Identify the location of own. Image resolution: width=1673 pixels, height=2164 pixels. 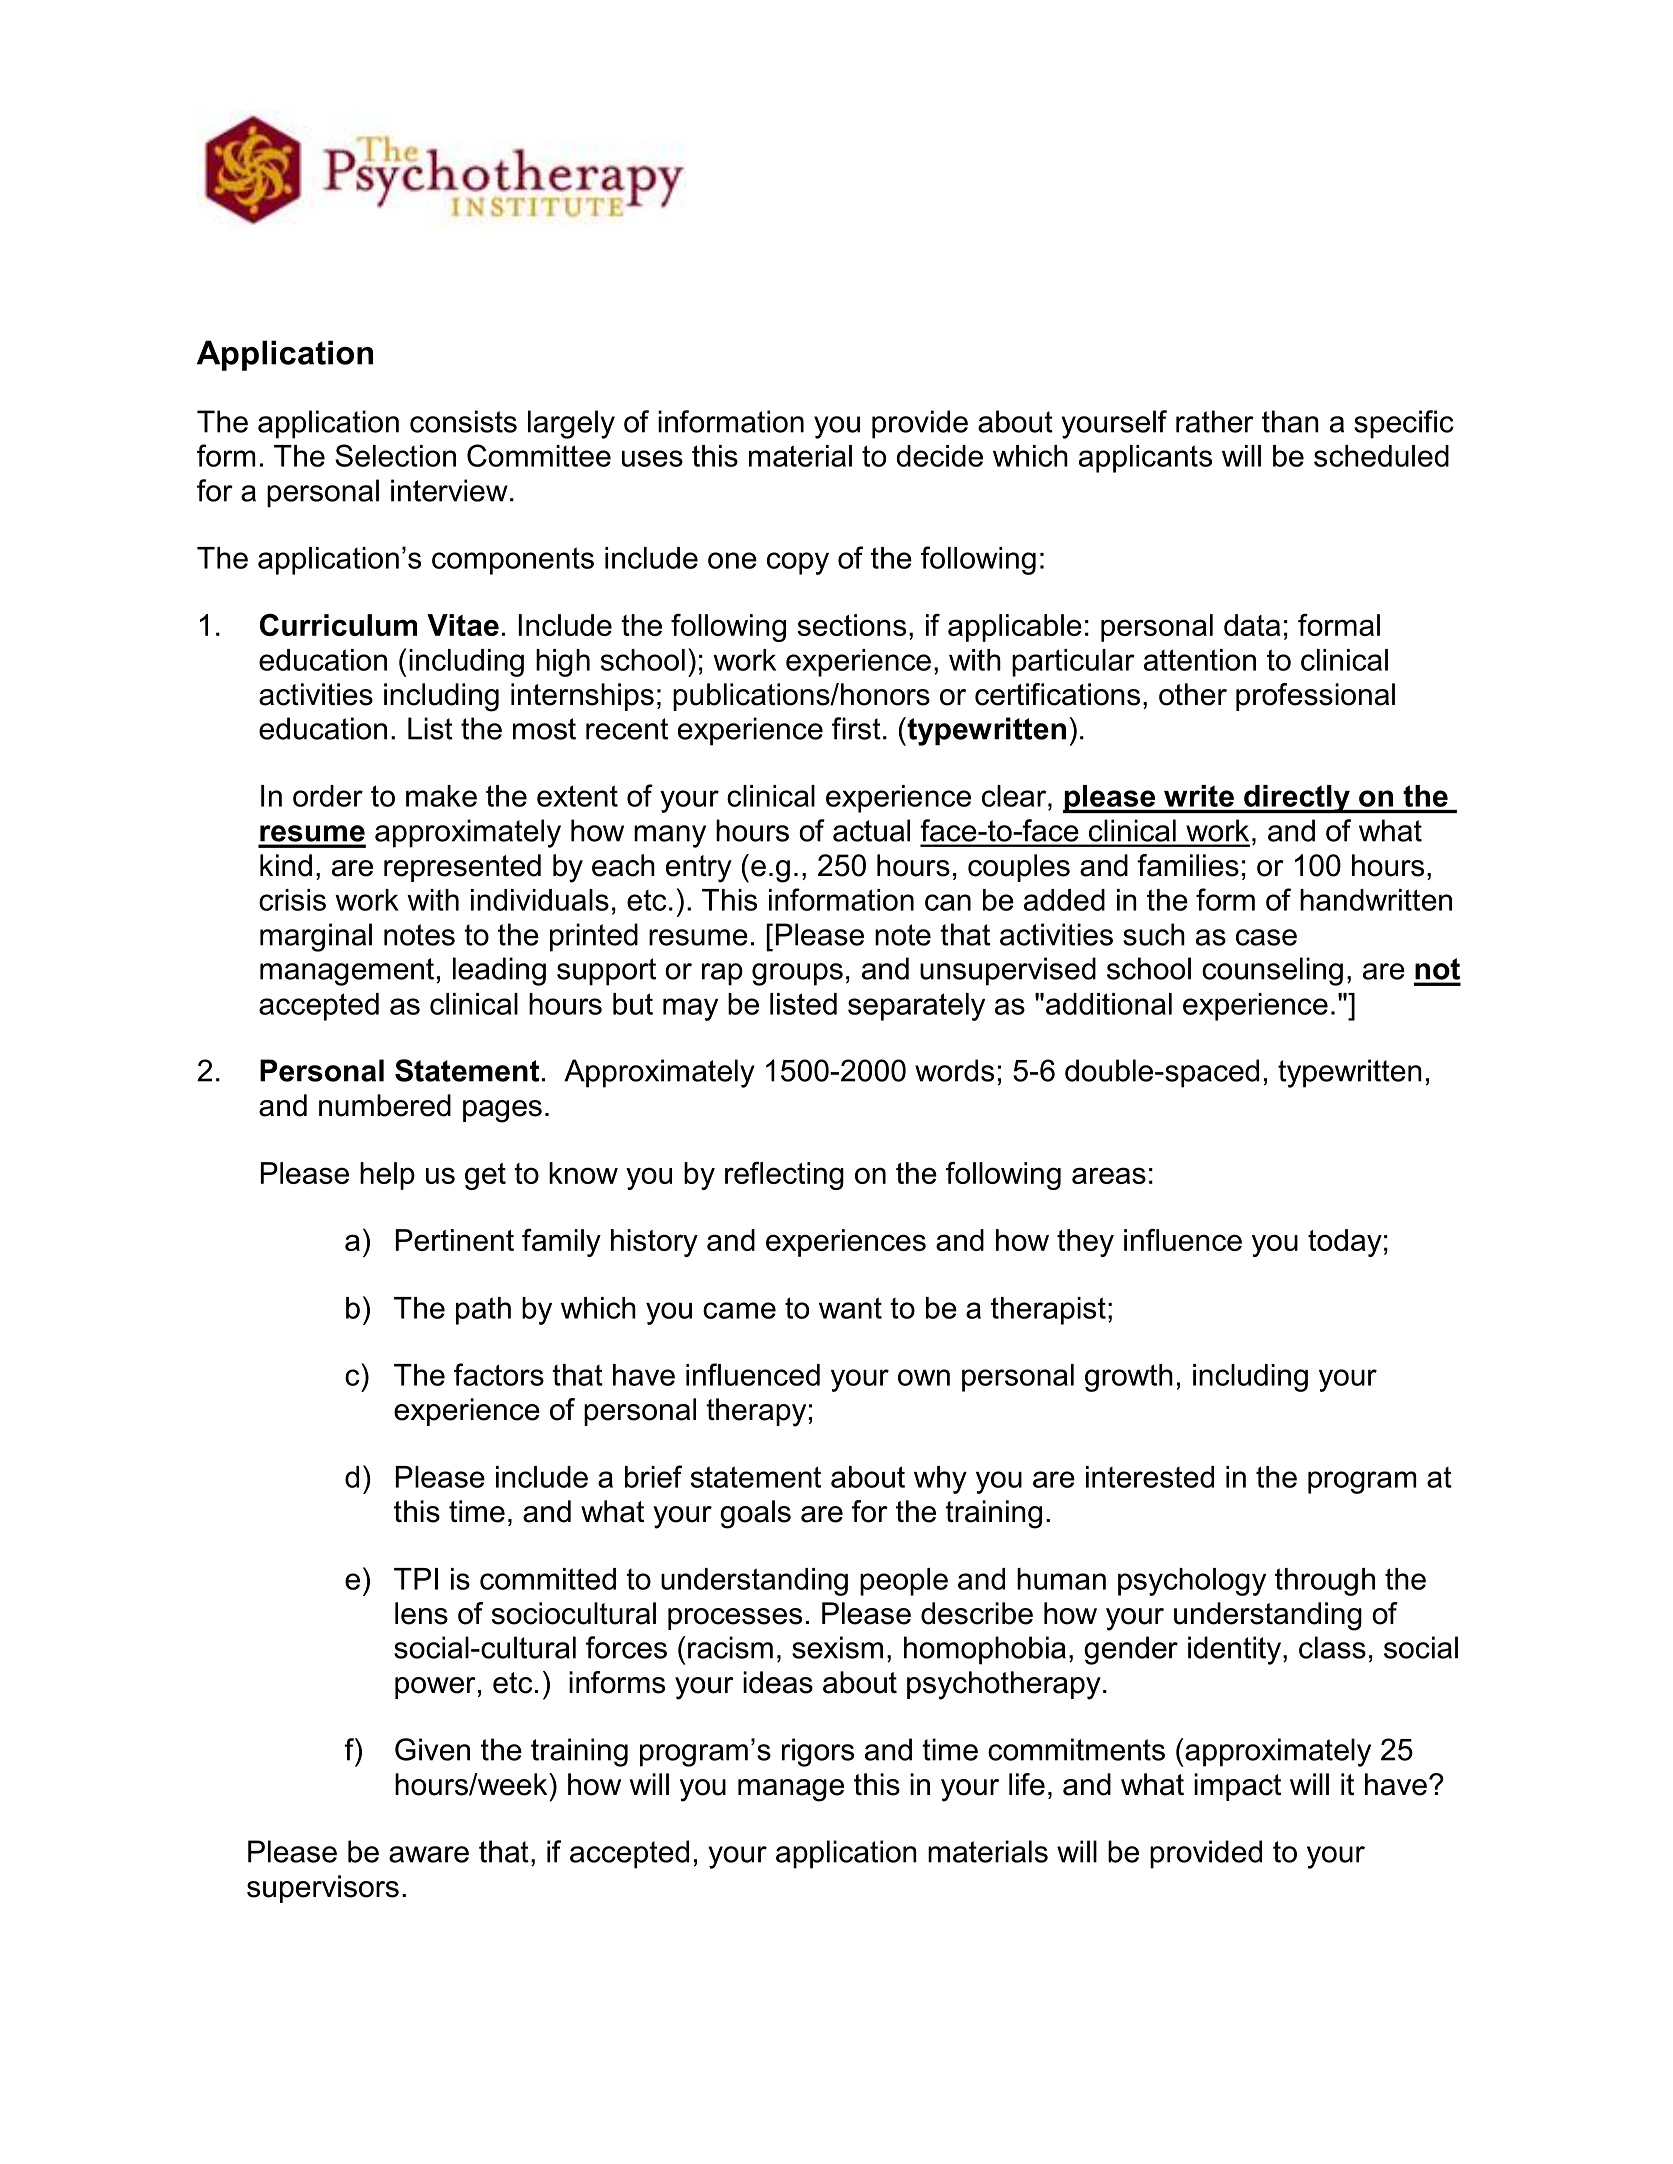
(924, 1377).
